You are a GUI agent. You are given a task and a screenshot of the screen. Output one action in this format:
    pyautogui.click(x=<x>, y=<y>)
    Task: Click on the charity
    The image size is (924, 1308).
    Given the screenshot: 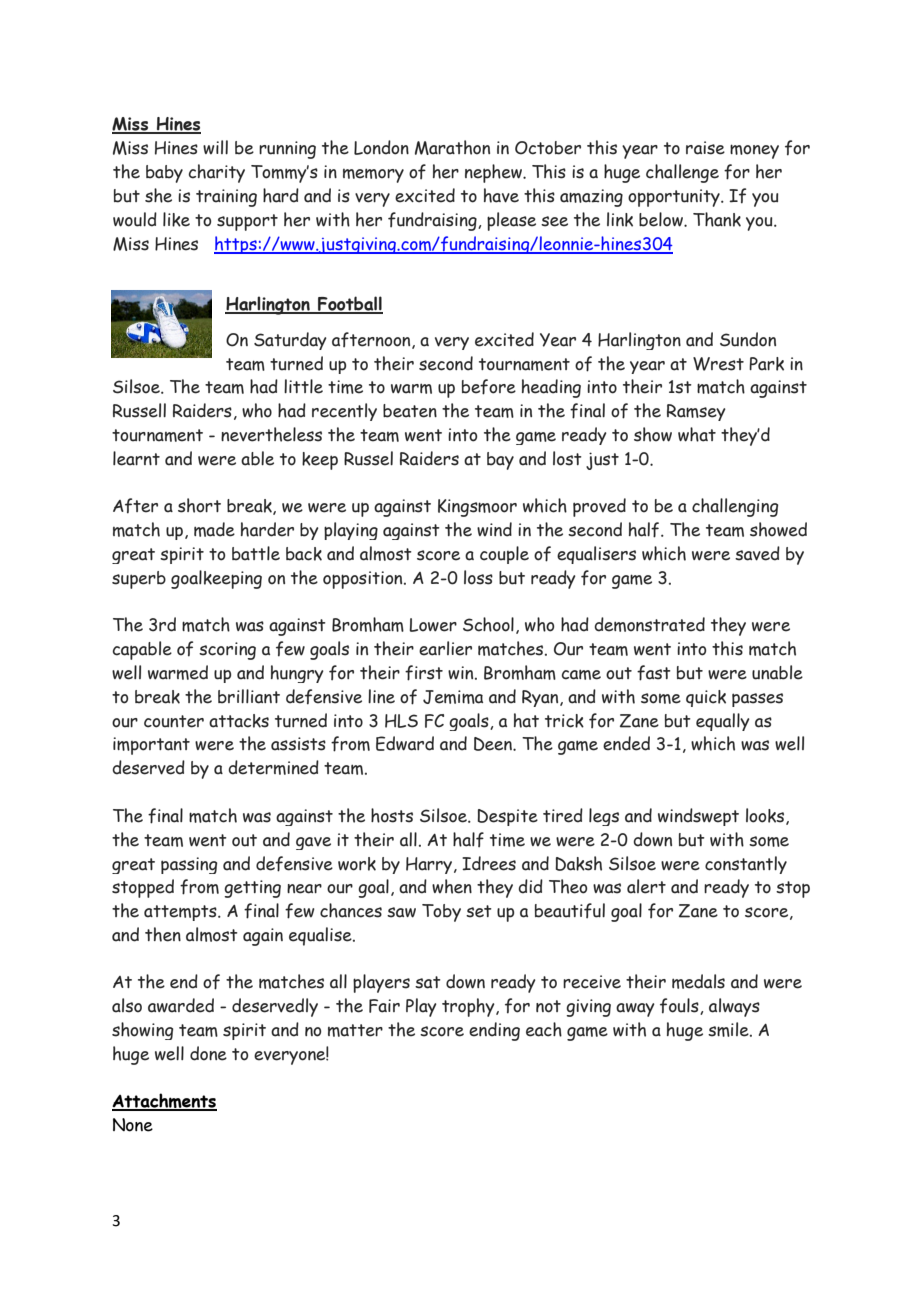 What is the action you would take?
    pyautogui.click(x=216, y=173)
